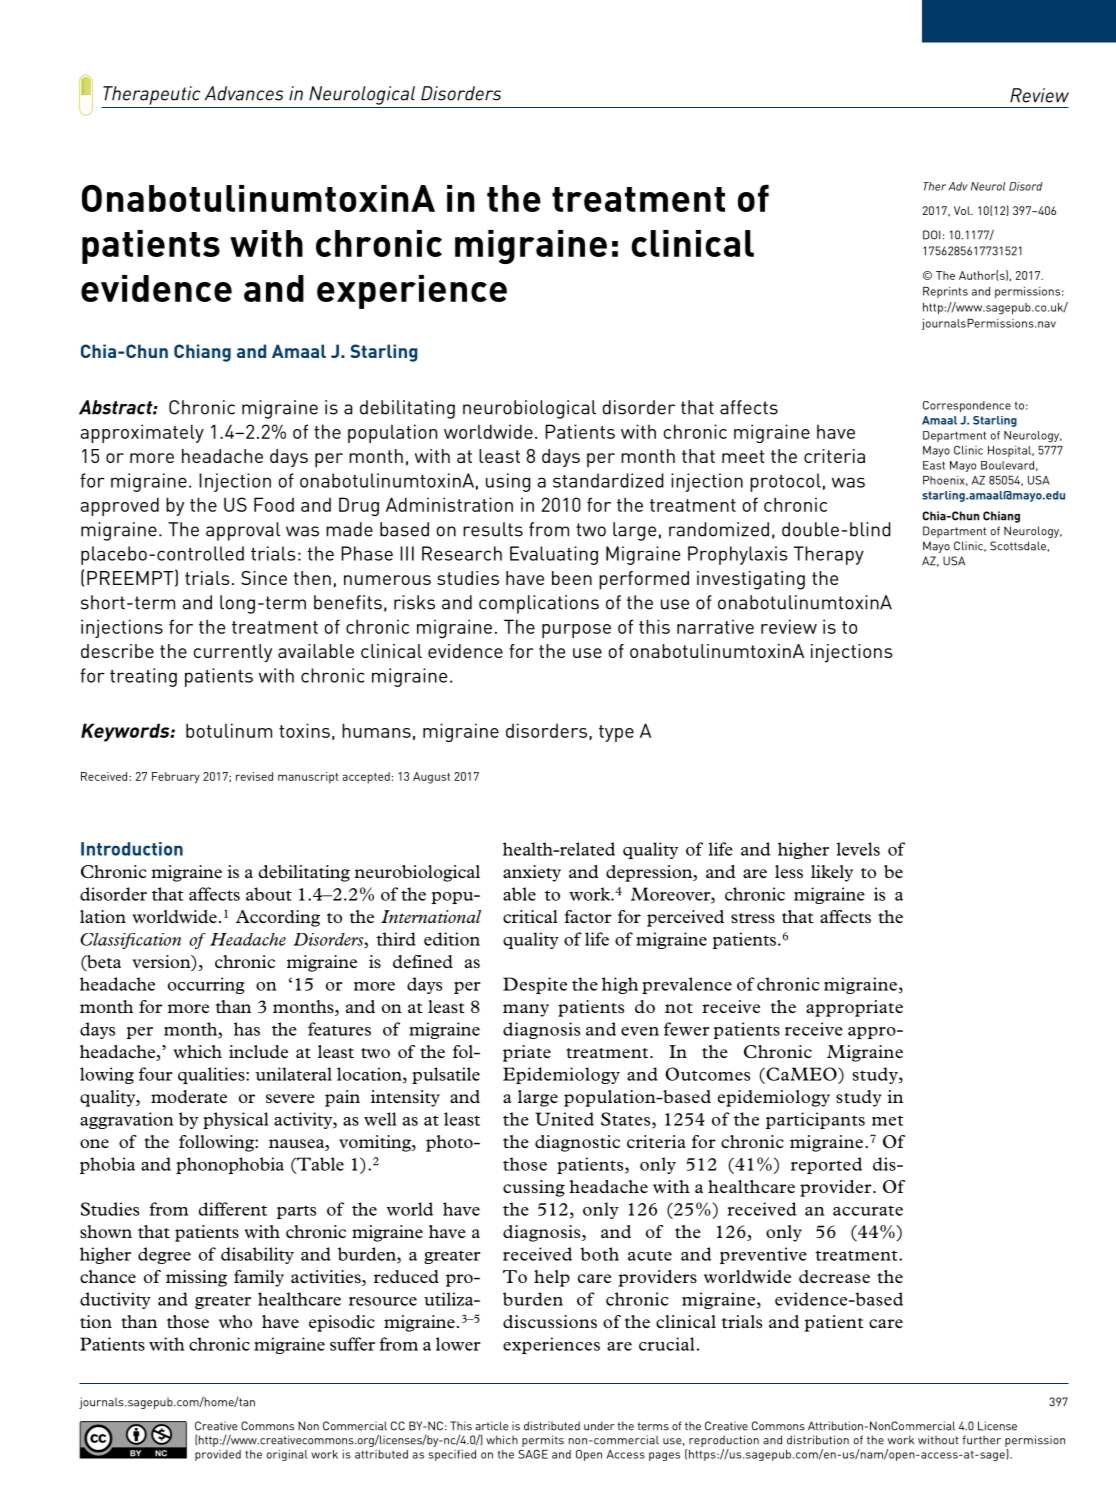  I want to click on provided, so click(218, 1455).
